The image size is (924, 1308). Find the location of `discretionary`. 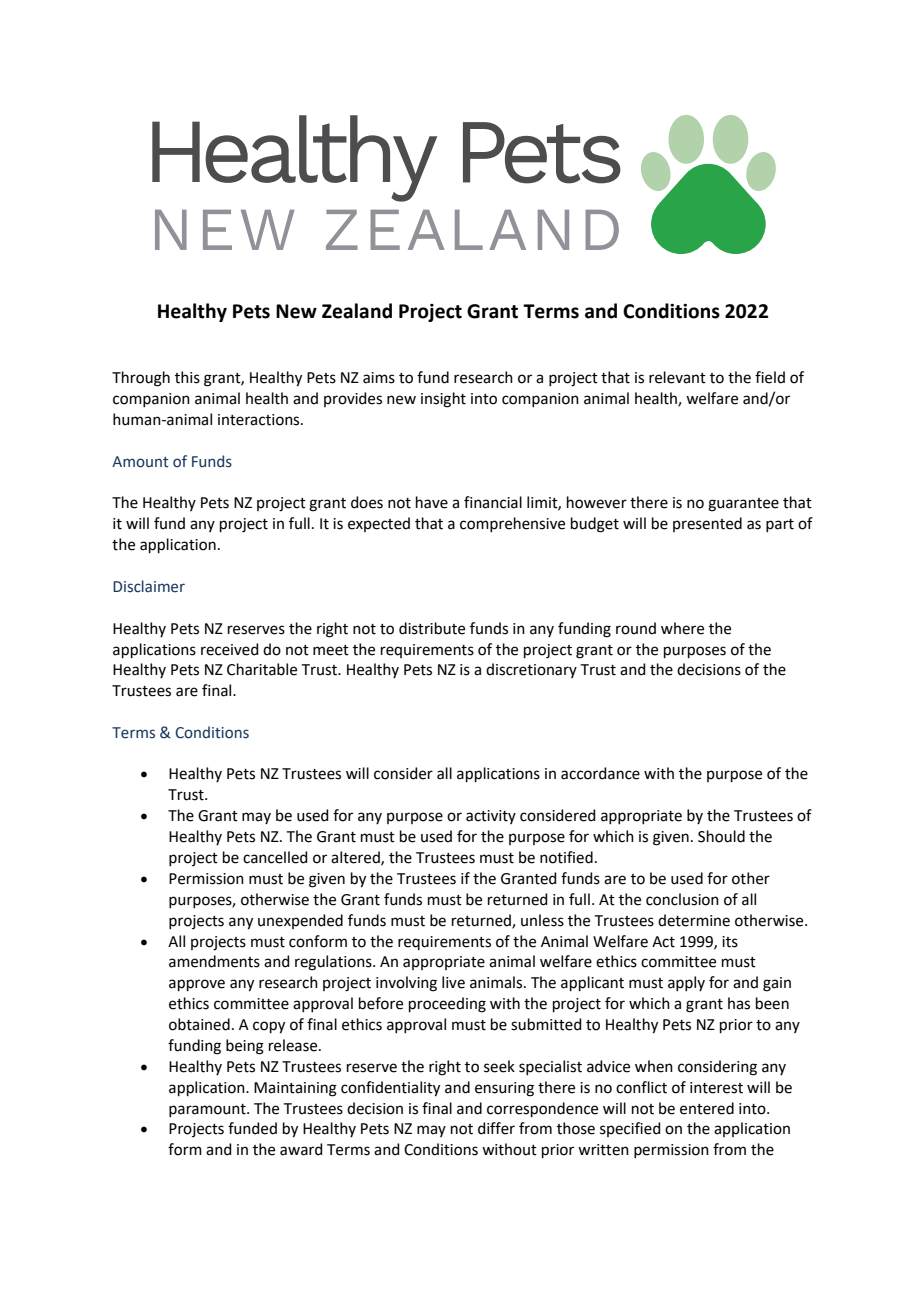

discretionary is located at coordinates (531, 670).
